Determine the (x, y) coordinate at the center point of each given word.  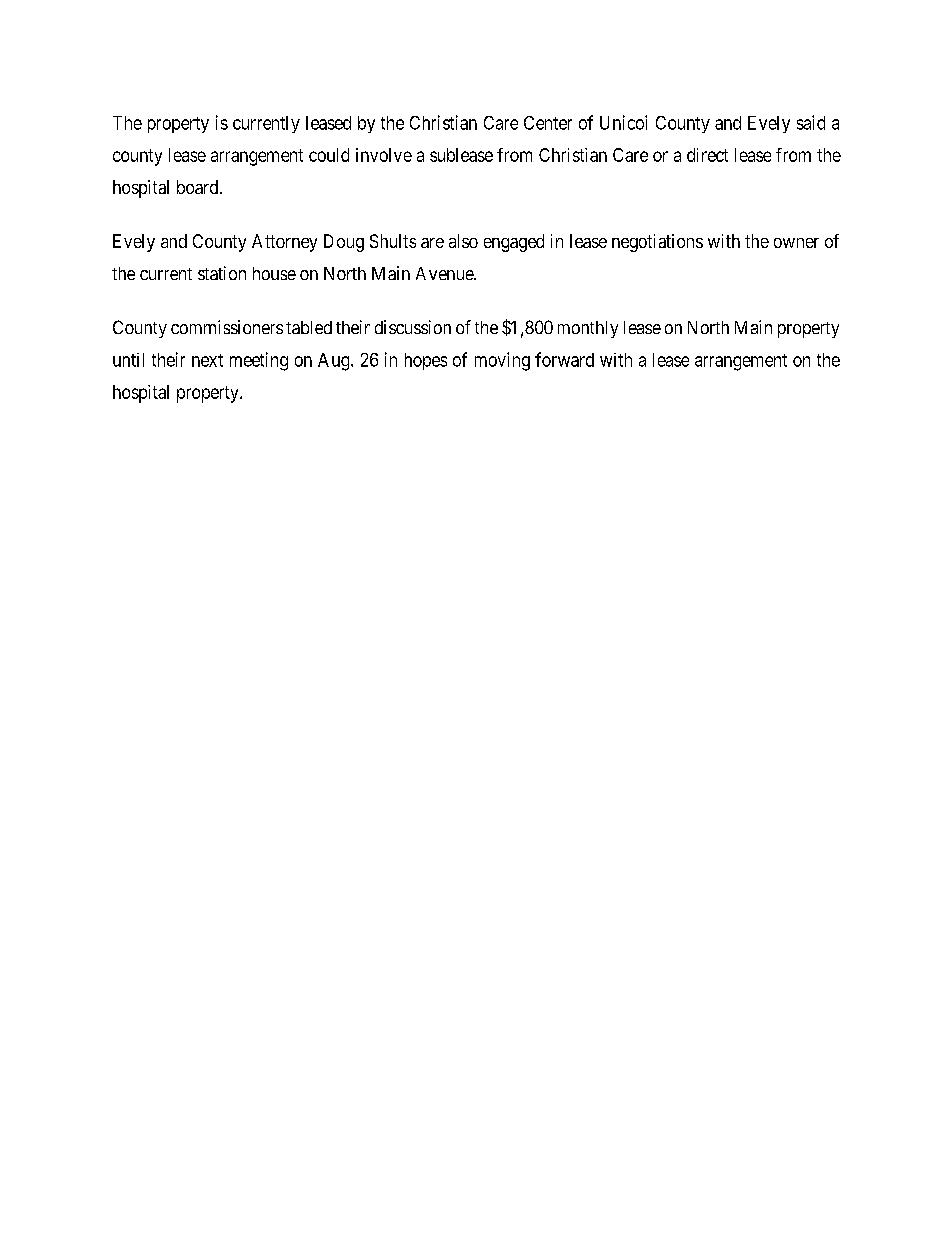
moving (502, 361)
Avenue (445, 273)
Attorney (284, 243)
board (199, 187)
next (207, 360)
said (811, 122)
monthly (588, 329)
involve (384, 155)
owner (796, 243)
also (463, 241)
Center (548, 123)
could (329, 155)
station (222, 273)
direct (707, 155)
